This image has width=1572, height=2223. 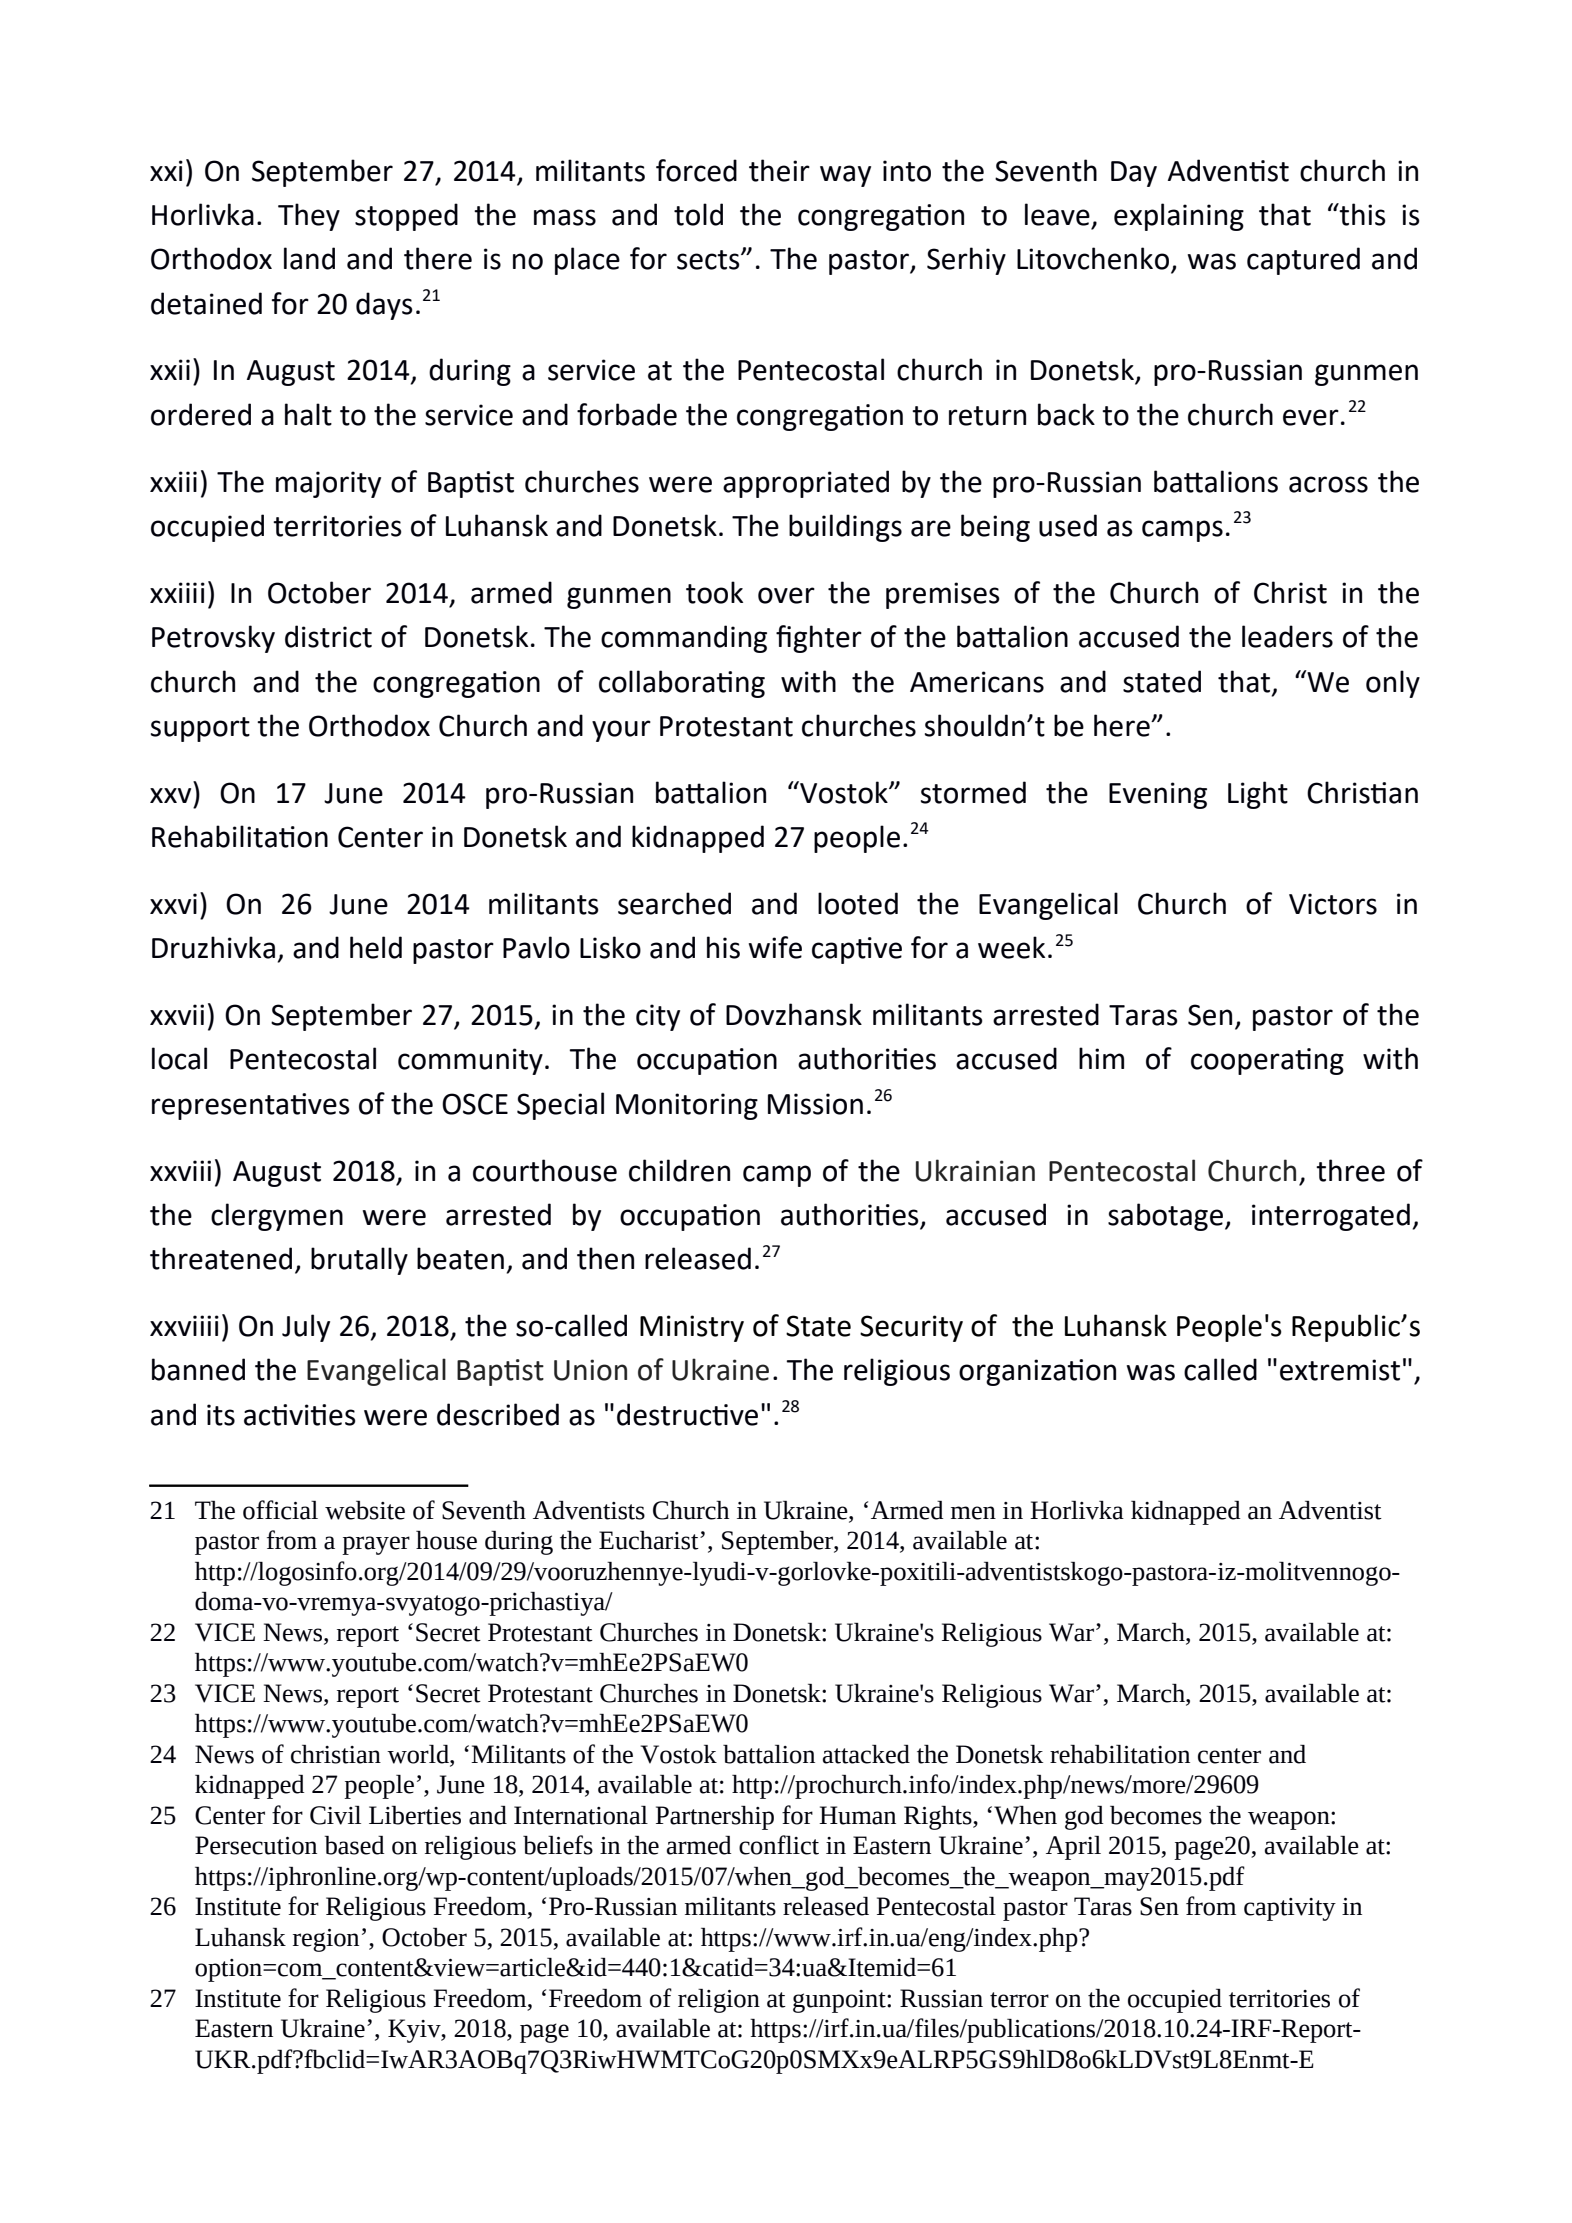 I want to click on explaining, so click(x=1179, y=217).
